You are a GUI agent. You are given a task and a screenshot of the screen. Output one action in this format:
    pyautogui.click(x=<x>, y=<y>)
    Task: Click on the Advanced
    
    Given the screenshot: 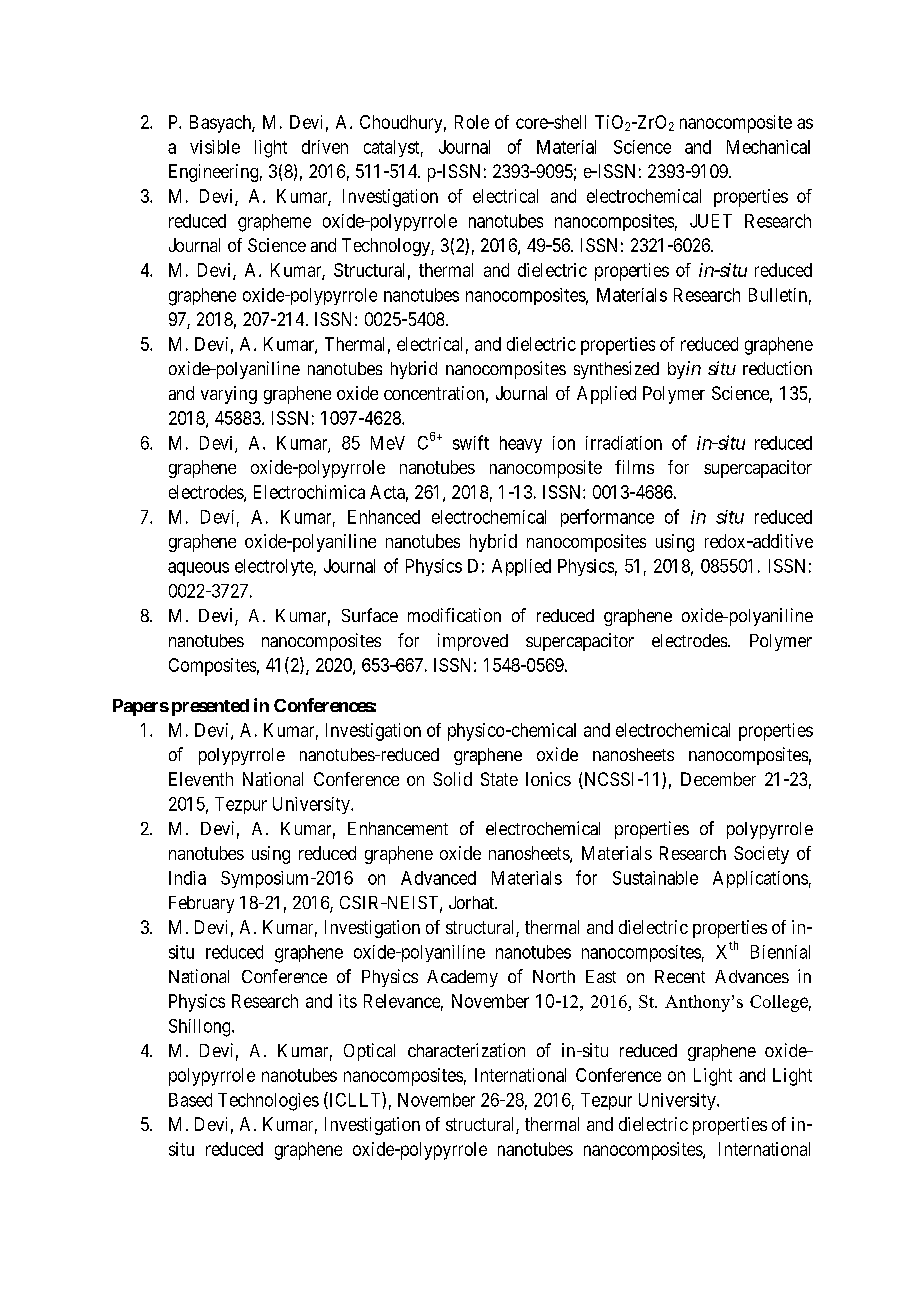 What is the action you would take?
    pyautogui.click(x=438, y=878)
